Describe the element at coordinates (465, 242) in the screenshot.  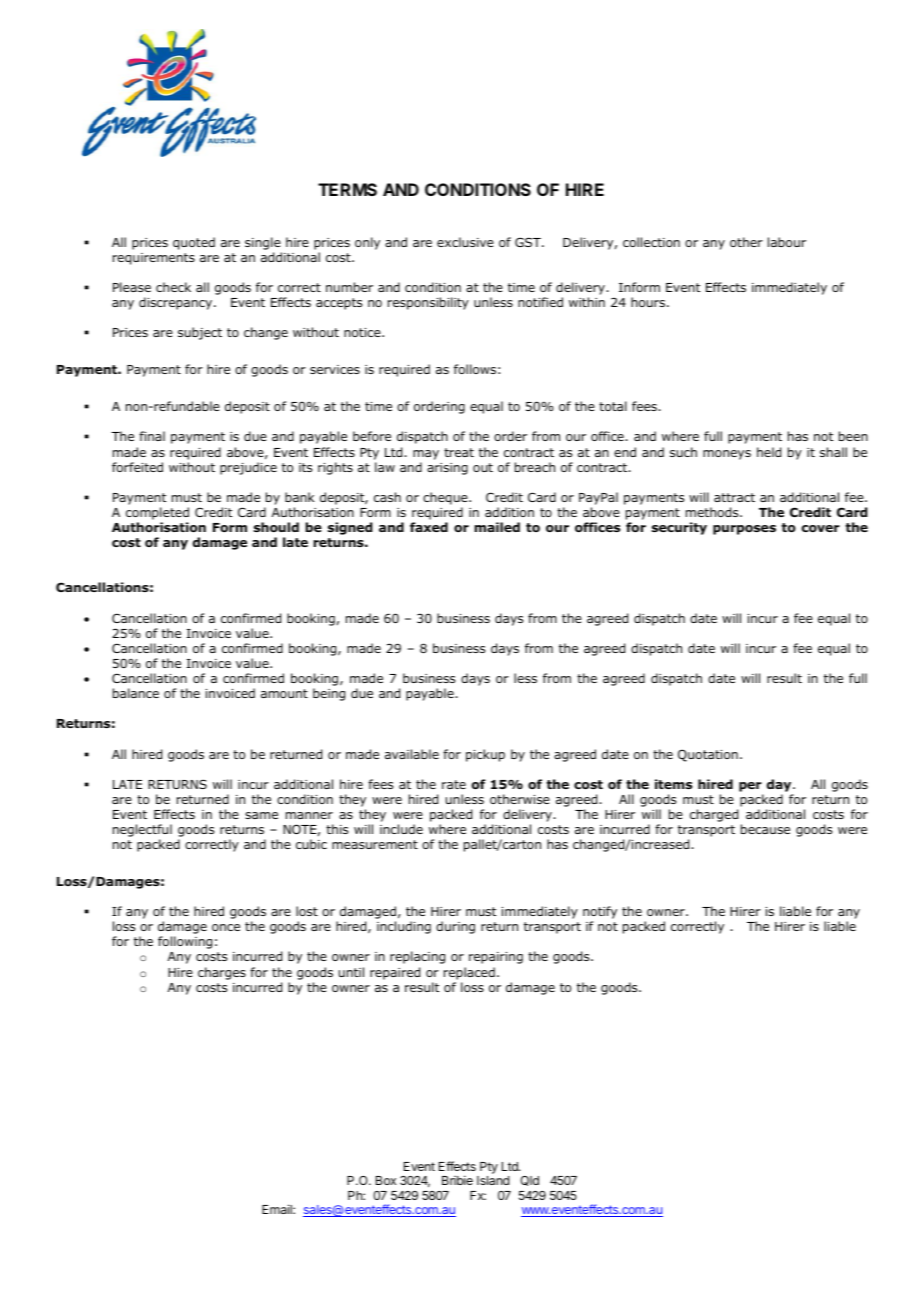
I see `exclusive` at that location.
